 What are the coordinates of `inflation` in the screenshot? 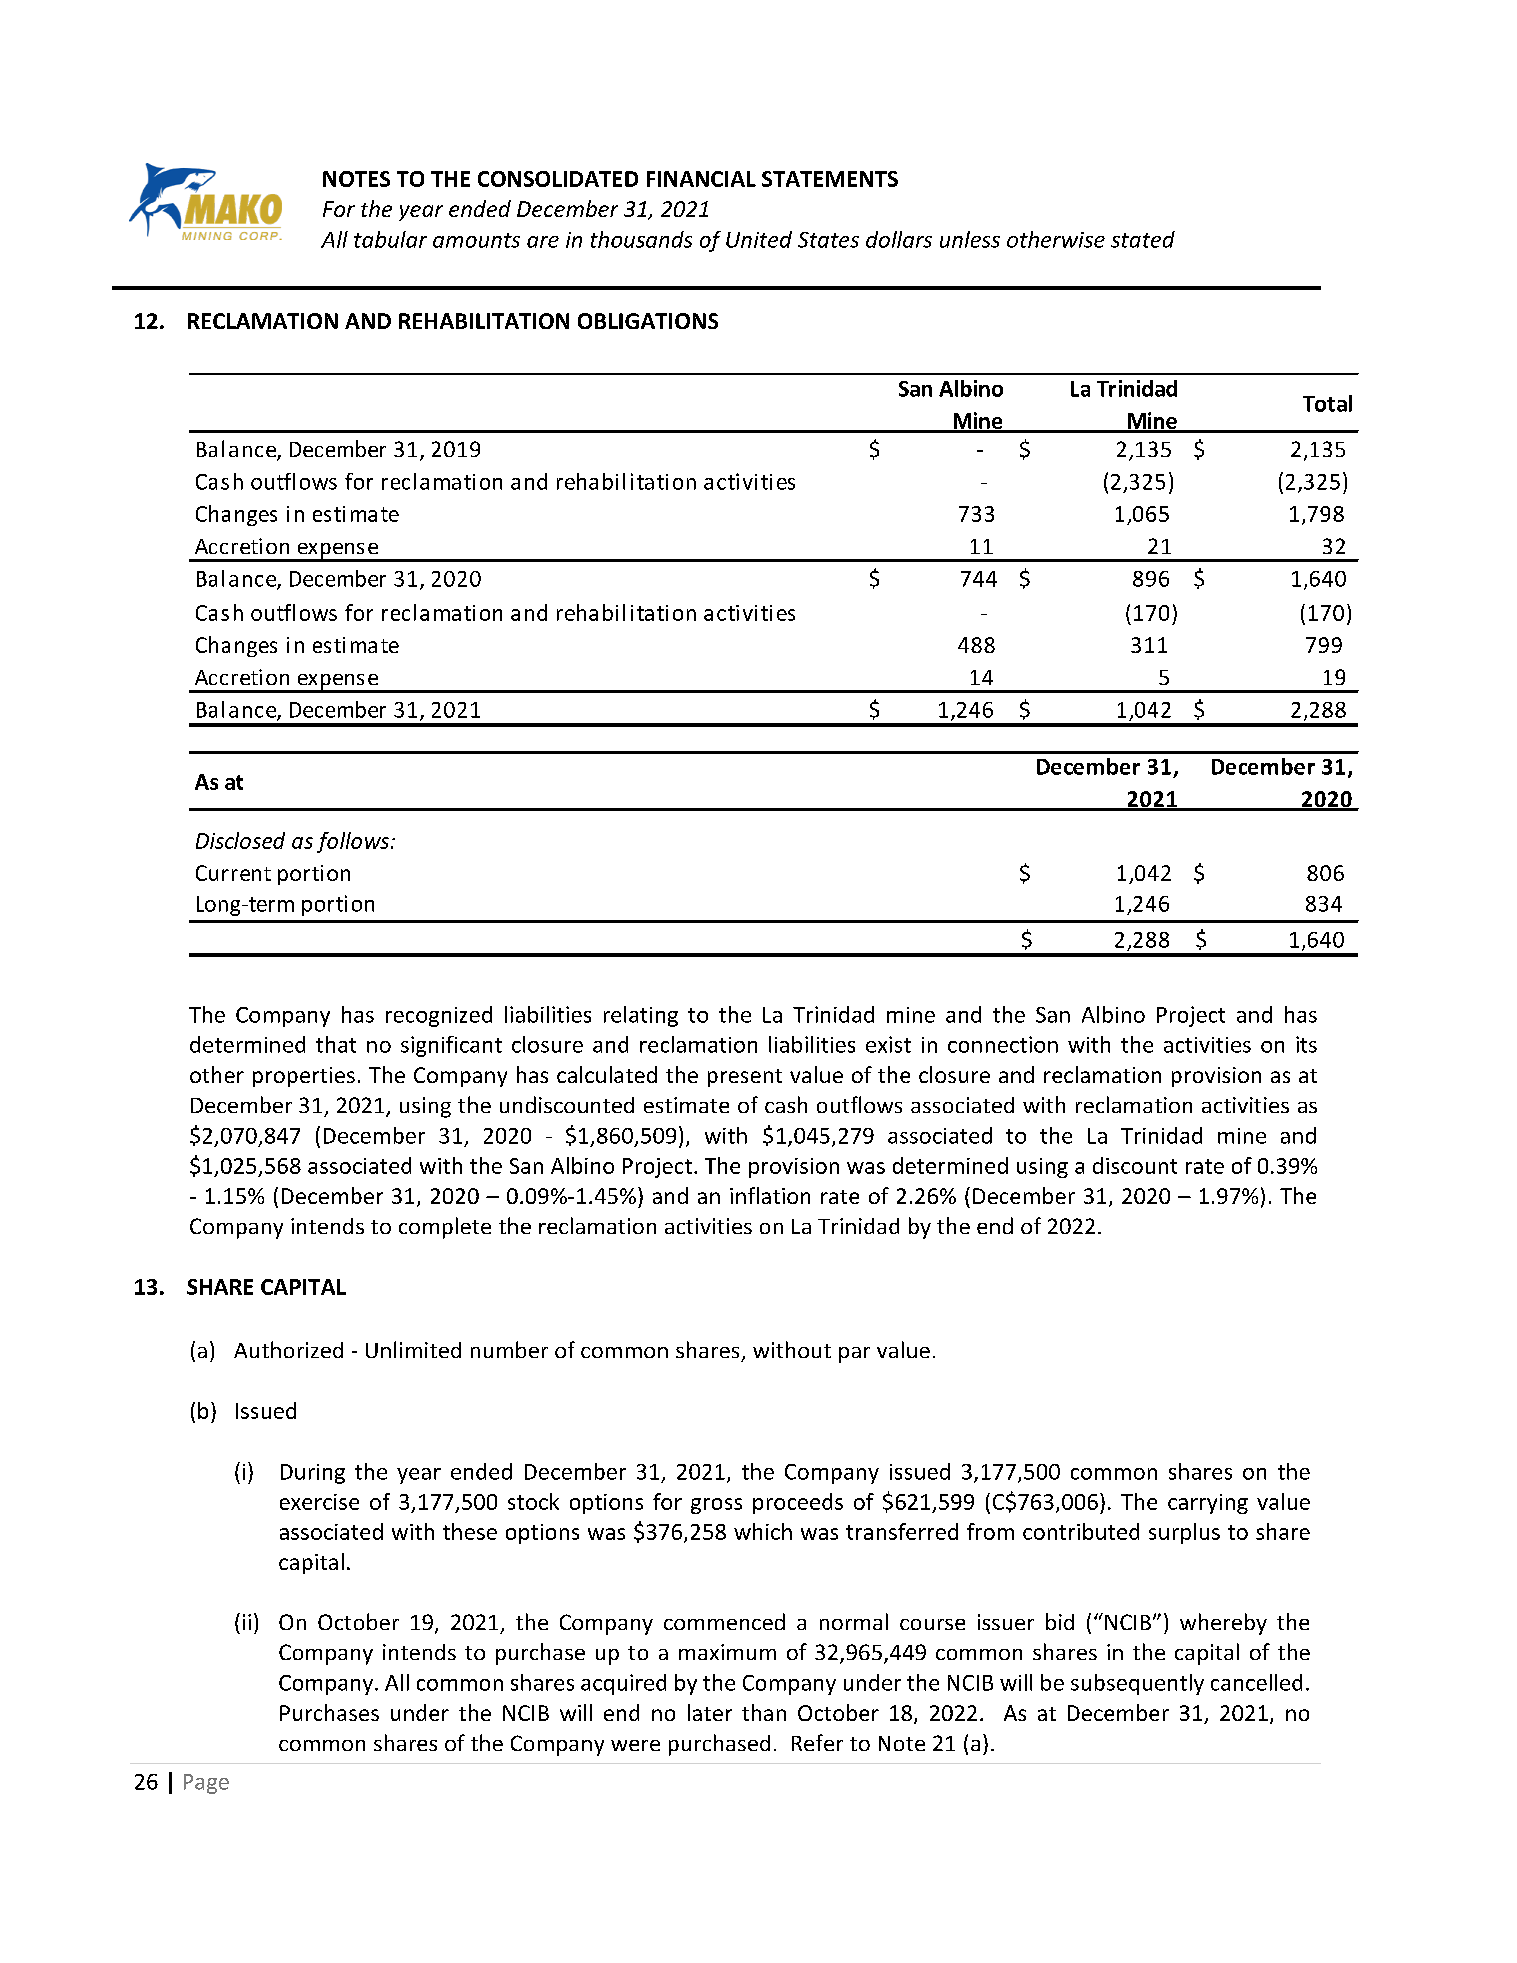 It's located at (770, 1195).
